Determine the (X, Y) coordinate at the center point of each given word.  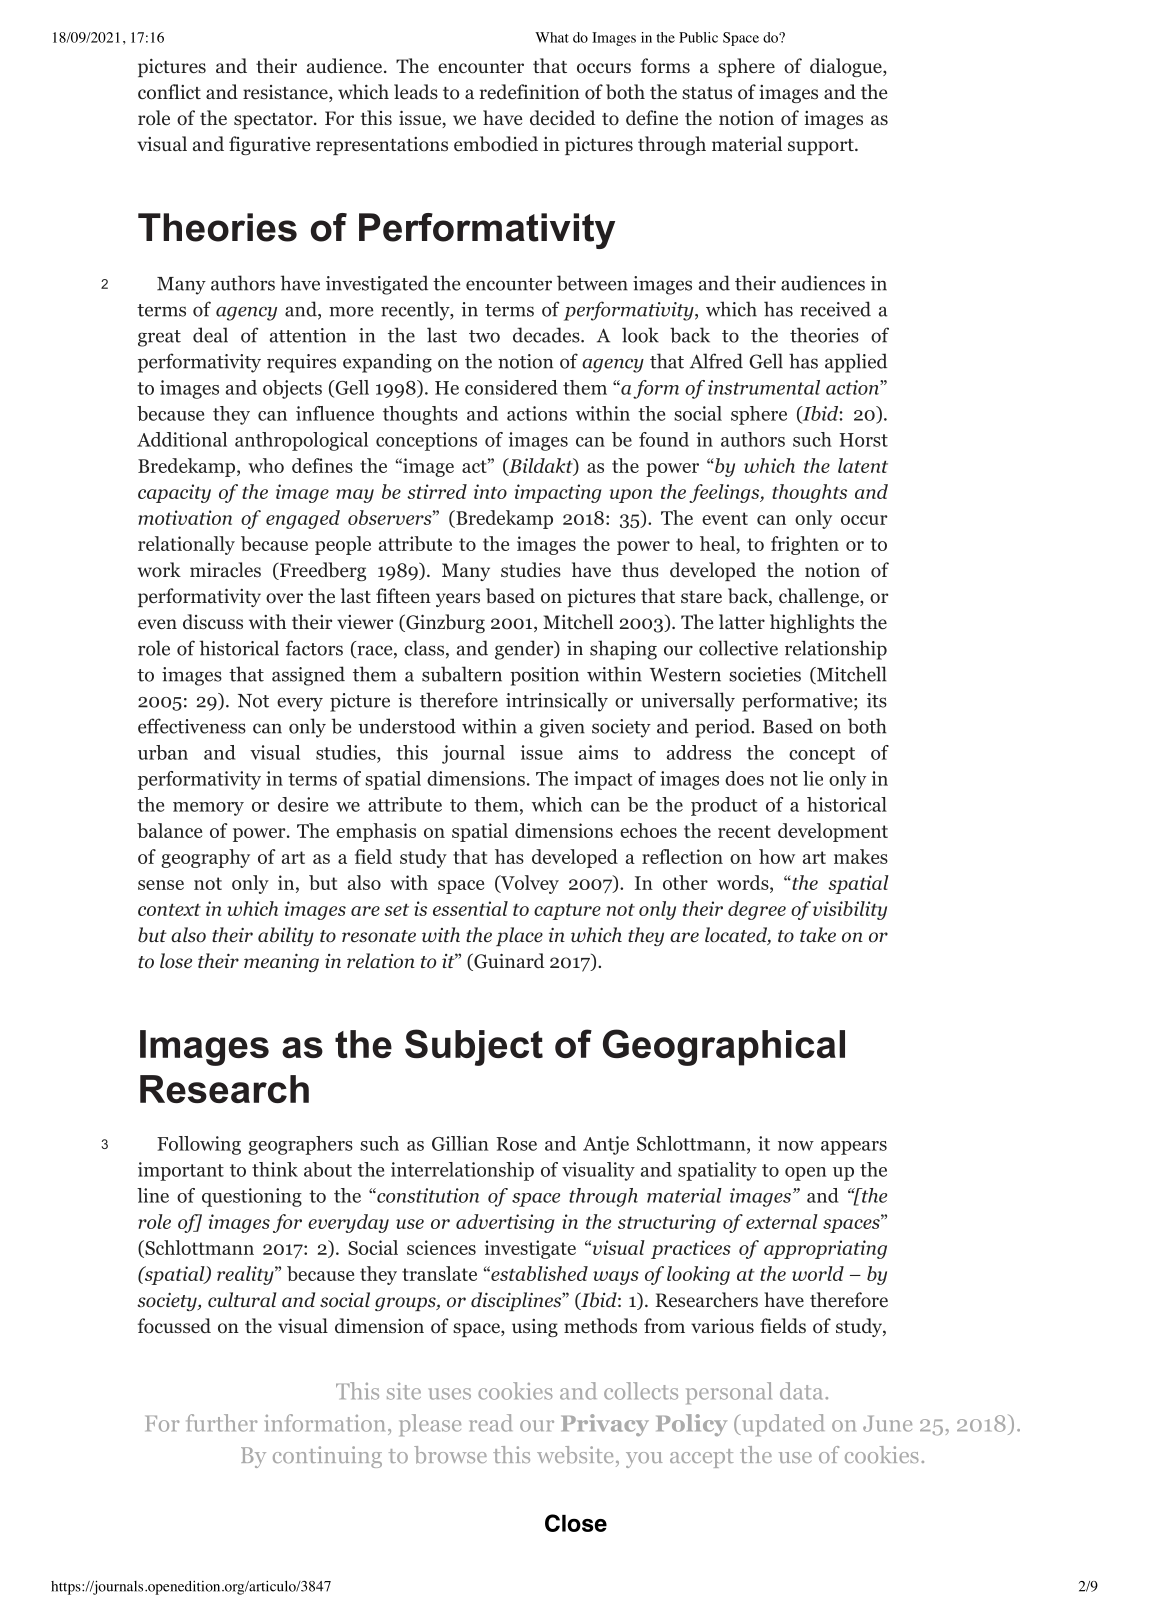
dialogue (847, 67)
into (490, 491)
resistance (286, 93)
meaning (281, 962)
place (519, 936)
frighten (805, 545)
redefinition (530, 92)
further (221, 1423)
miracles (225, 570)
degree (757, 910)
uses (450, 1394)
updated (781, 1425)
